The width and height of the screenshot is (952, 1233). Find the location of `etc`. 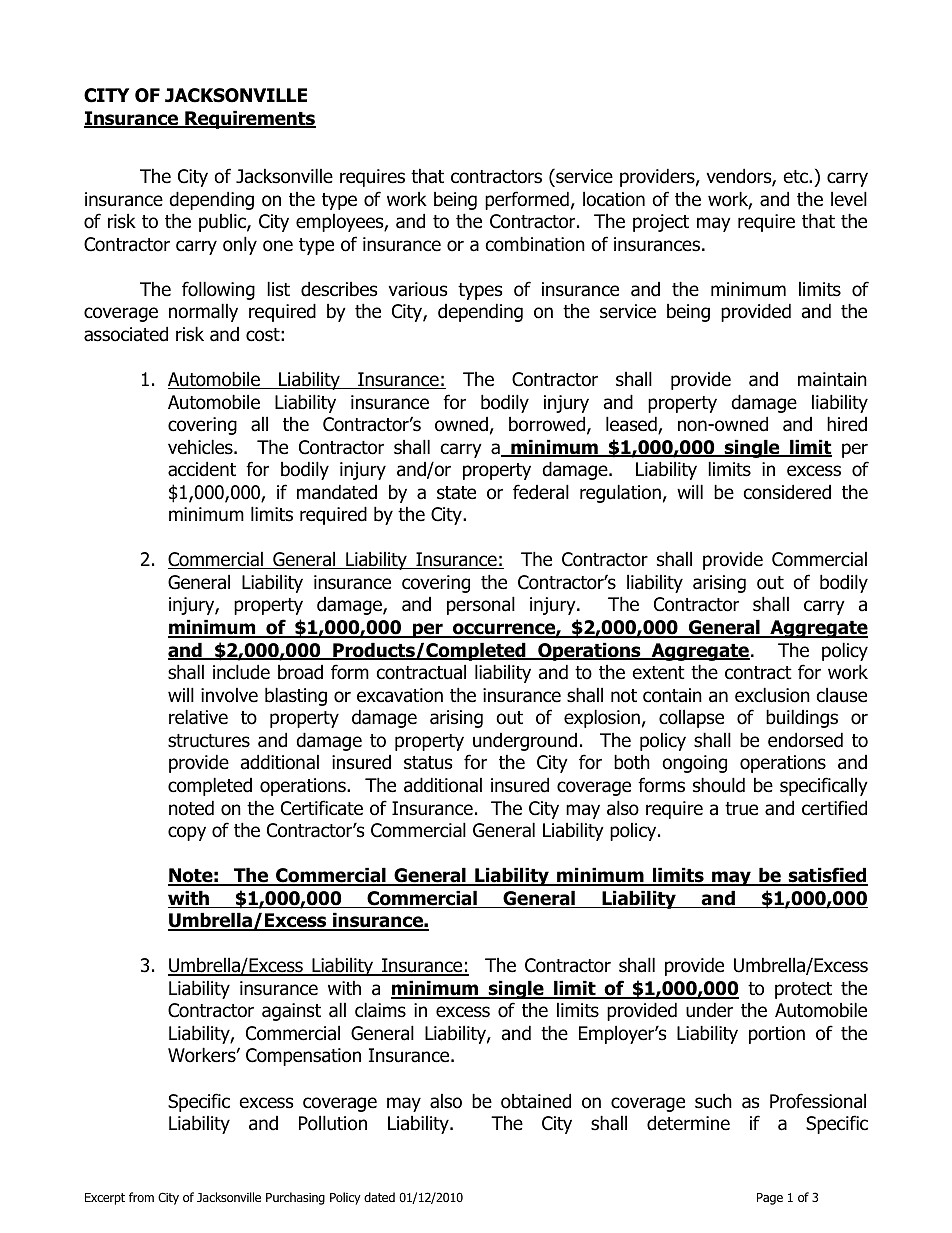

etc is located at coordinates (797, 177).
